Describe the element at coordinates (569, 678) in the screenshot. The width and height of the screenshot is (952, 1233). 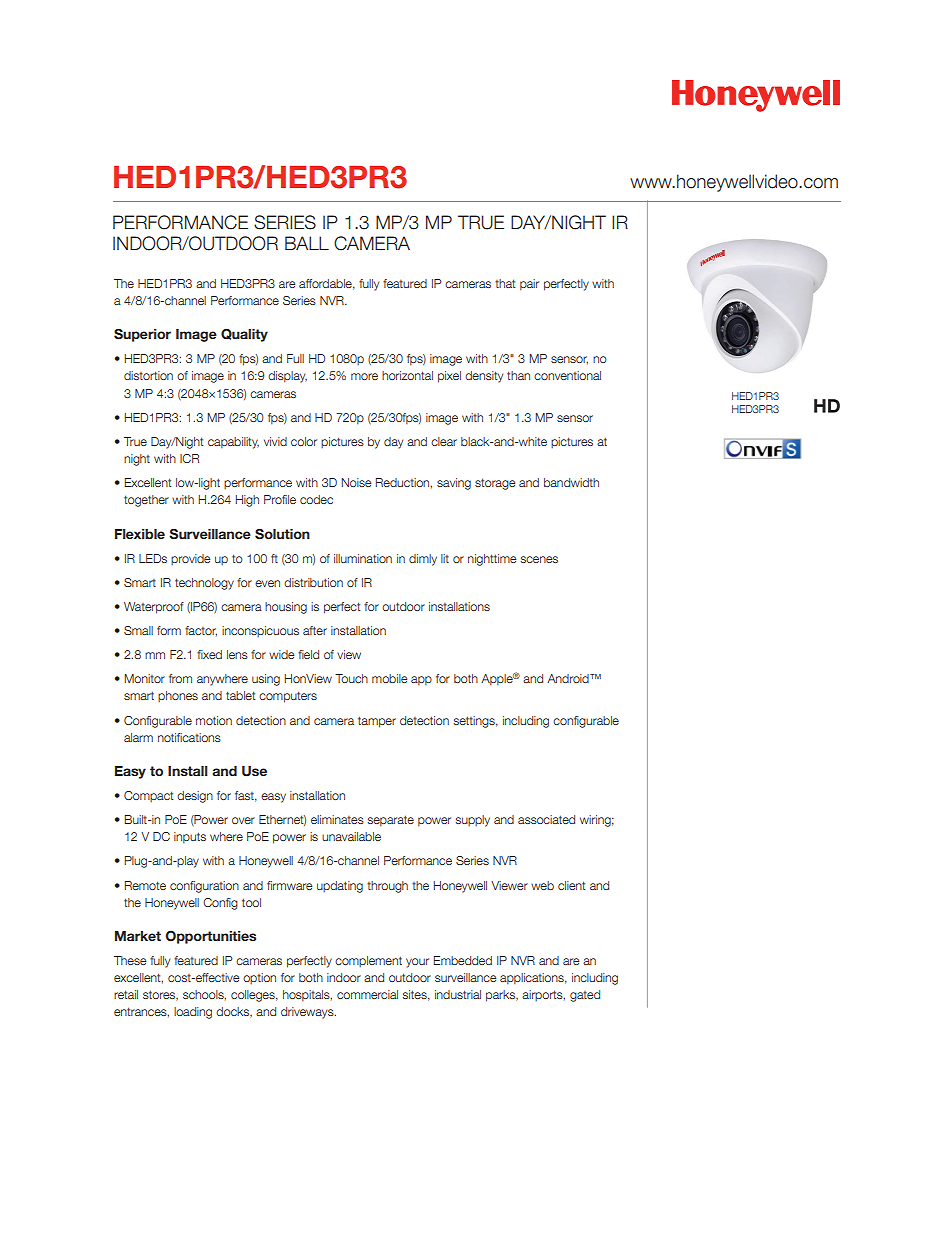
I see `Android` at that location.
